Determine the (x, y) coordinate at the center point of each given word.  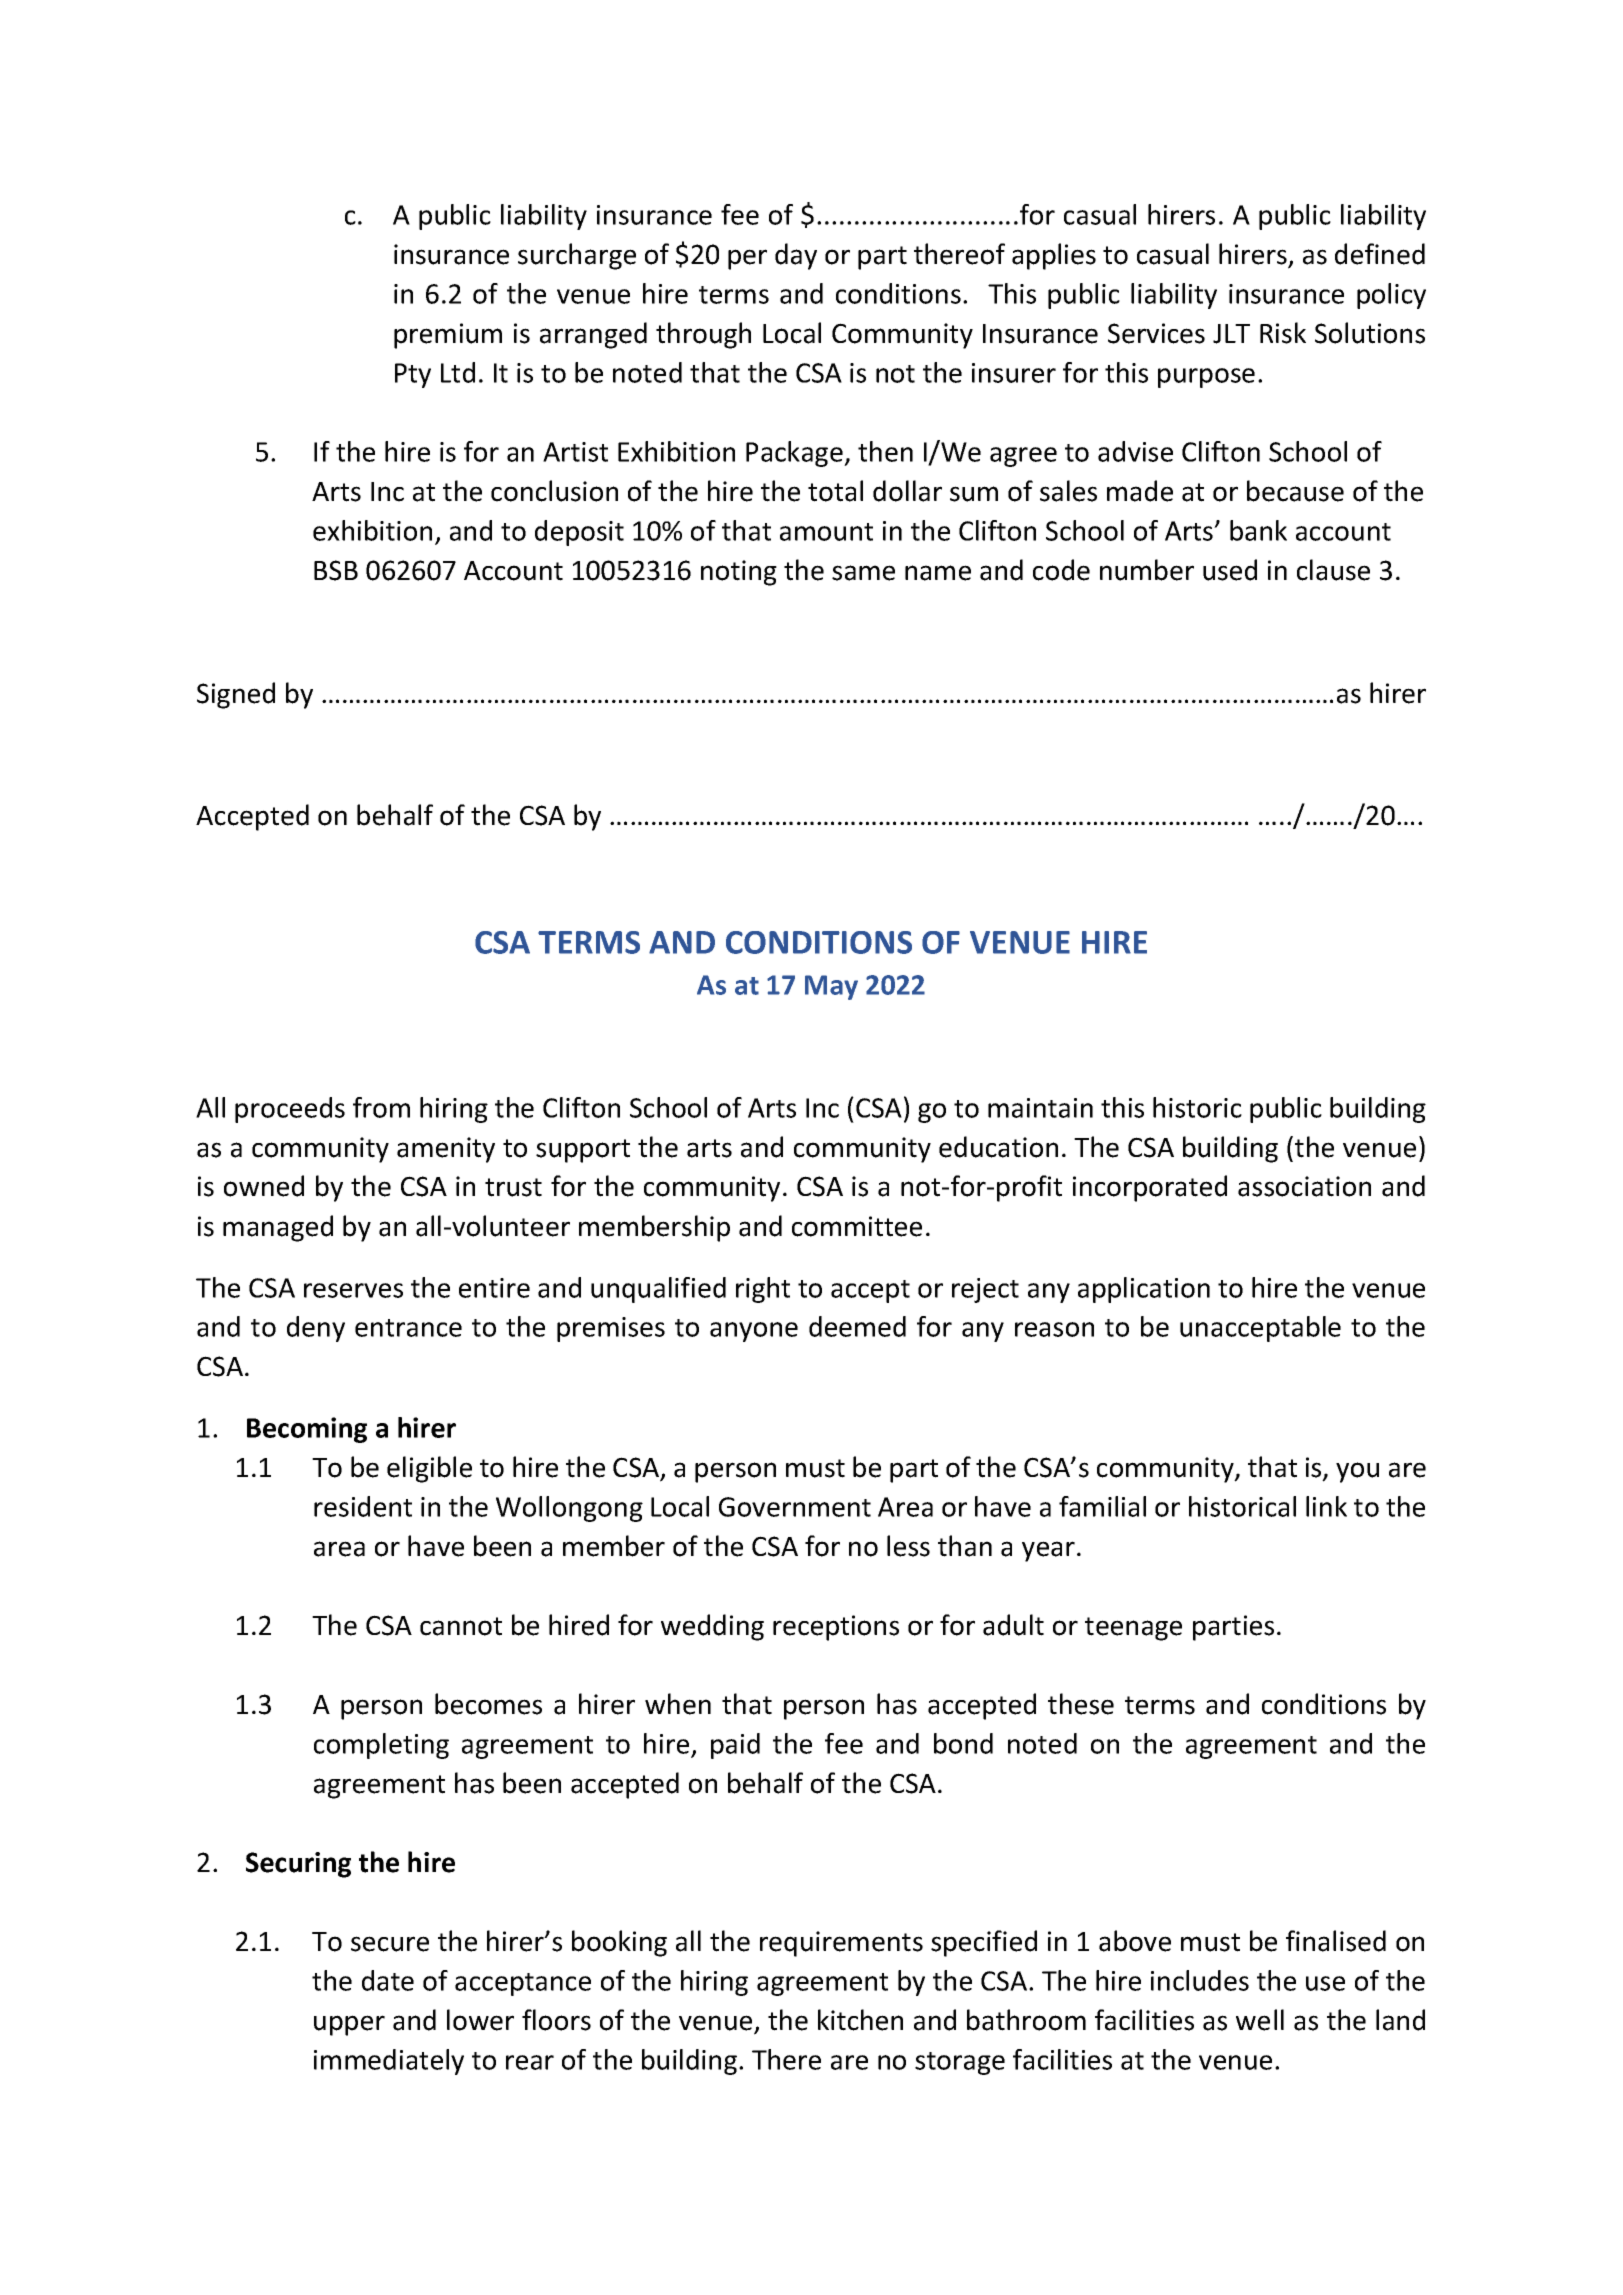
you (1357, 1472)
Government (795, 1507)
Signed (236, 695)
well (1260, 2020)
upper (349, 2025)
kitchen (860, 2020)
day (796, 256)
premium (448, 336)
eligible (429, 1469)
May (831, 987)
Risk (1283, 333)
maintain (1040, 1108)
